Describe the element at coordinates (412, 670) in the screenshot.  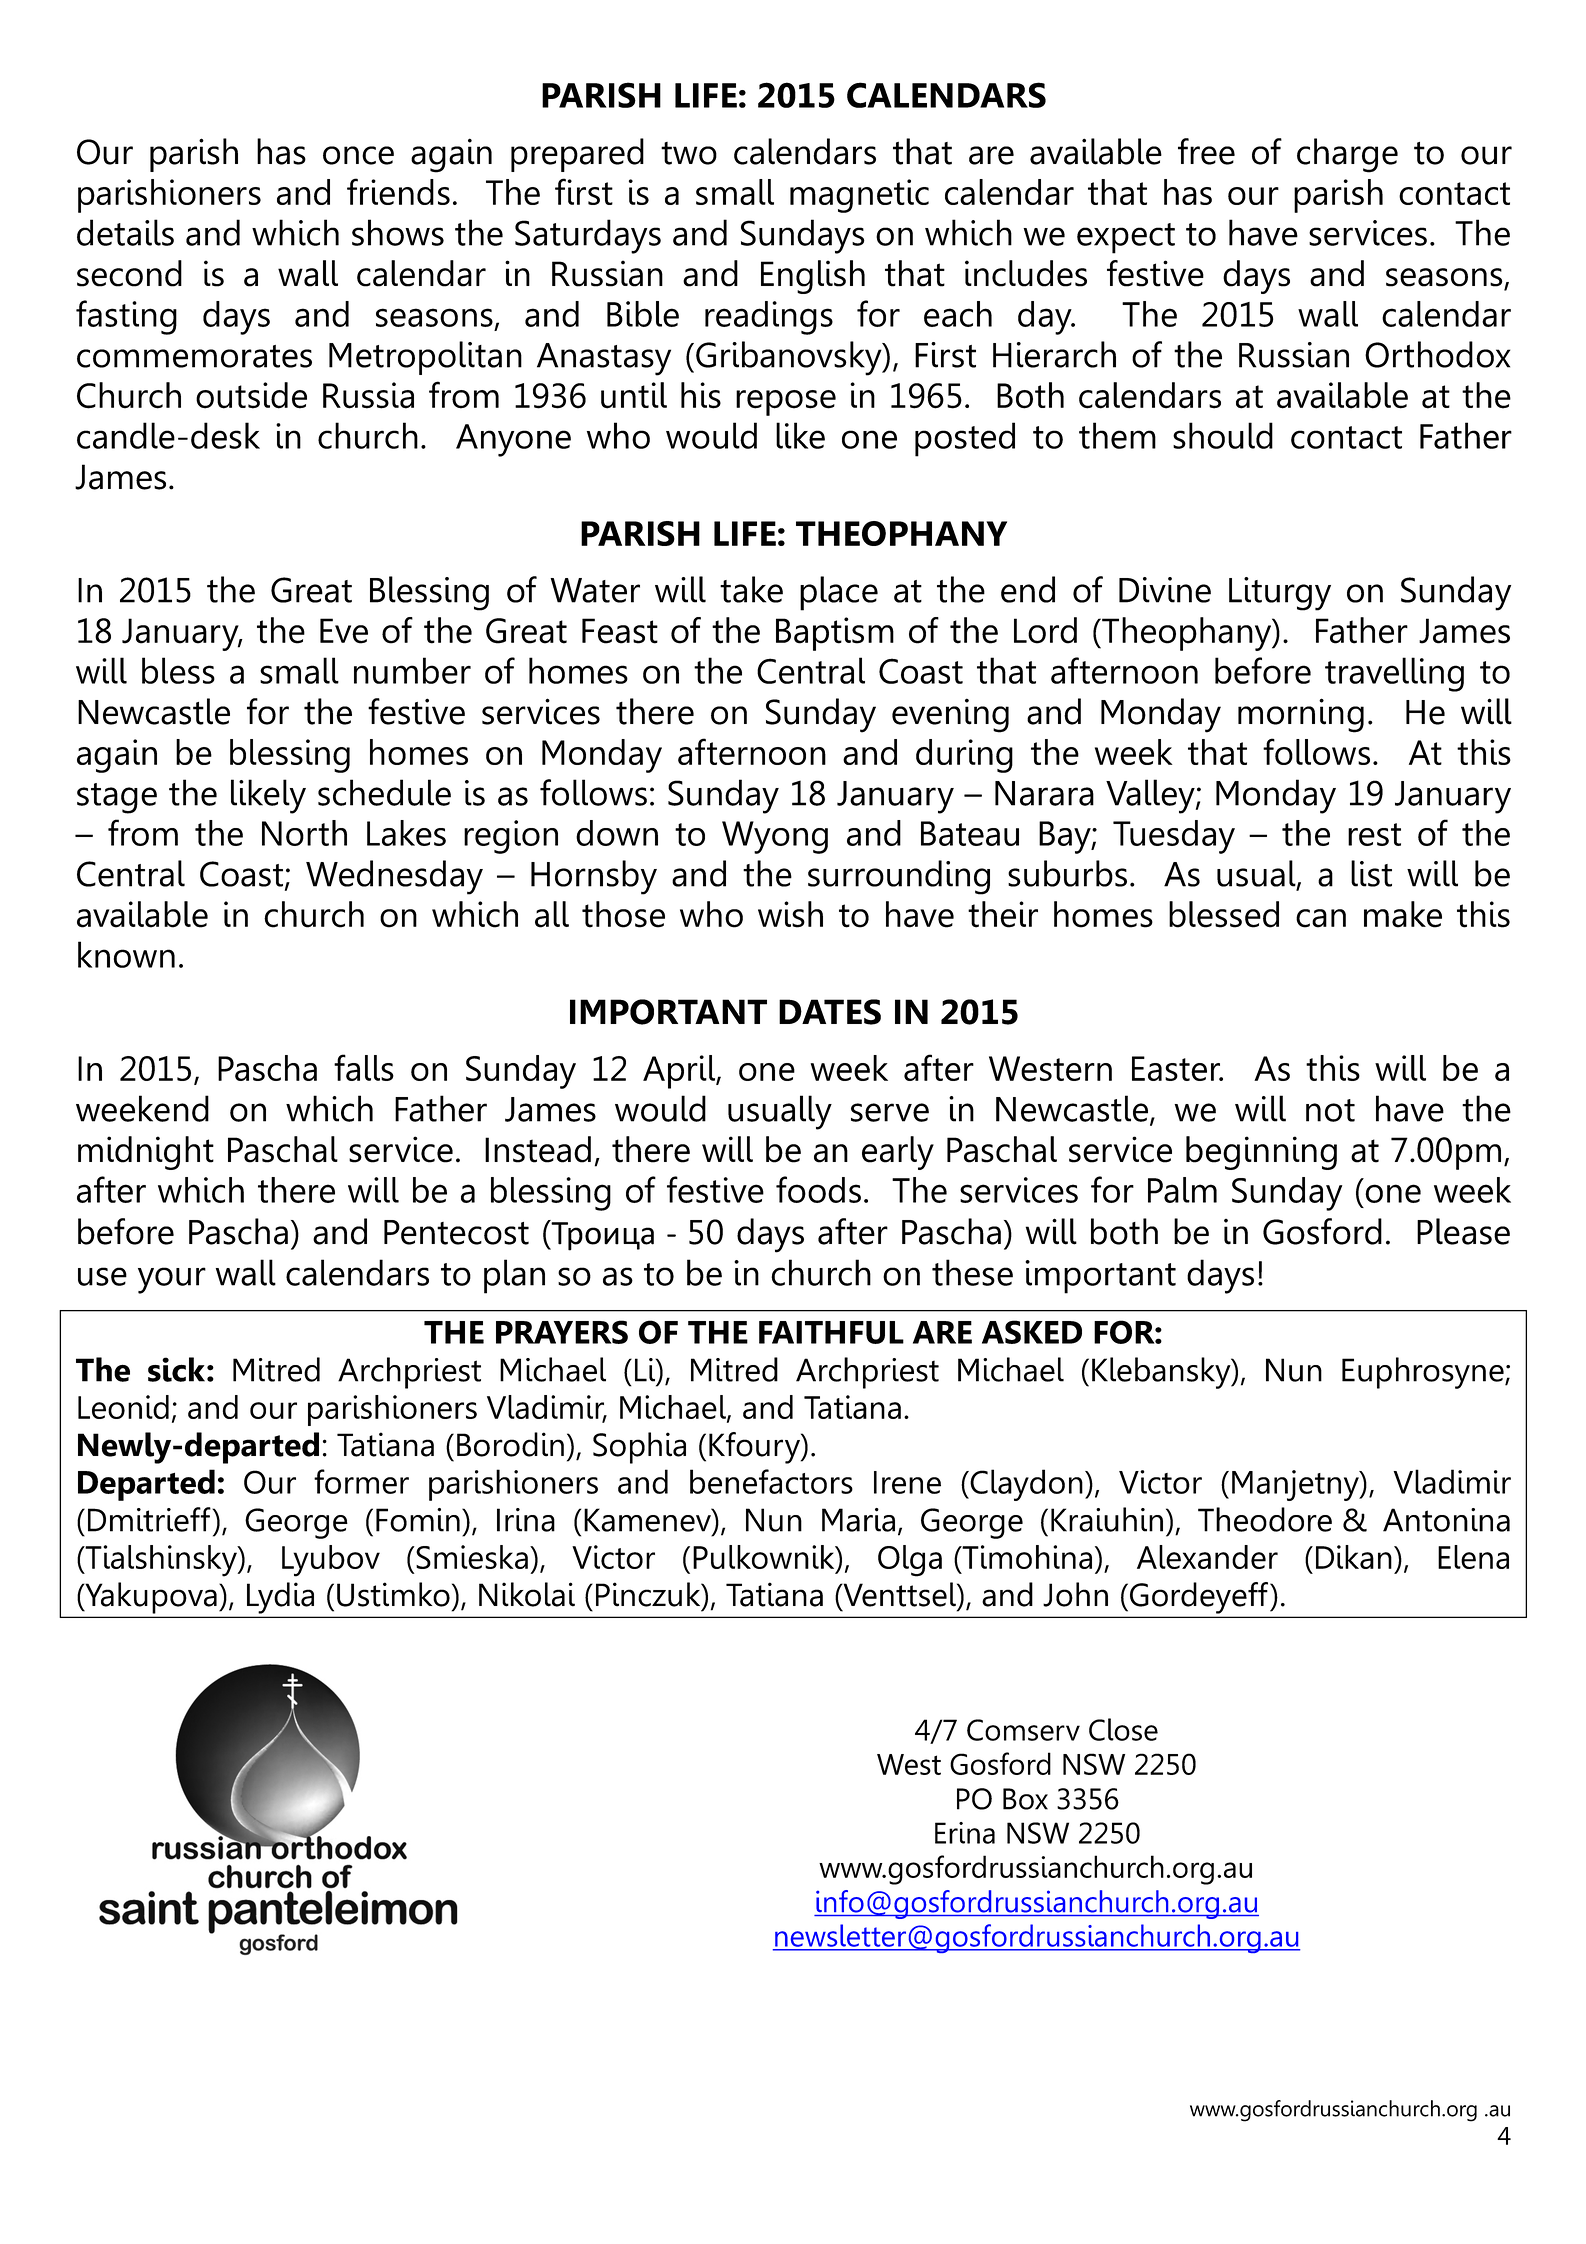
I see `number` at that location.
